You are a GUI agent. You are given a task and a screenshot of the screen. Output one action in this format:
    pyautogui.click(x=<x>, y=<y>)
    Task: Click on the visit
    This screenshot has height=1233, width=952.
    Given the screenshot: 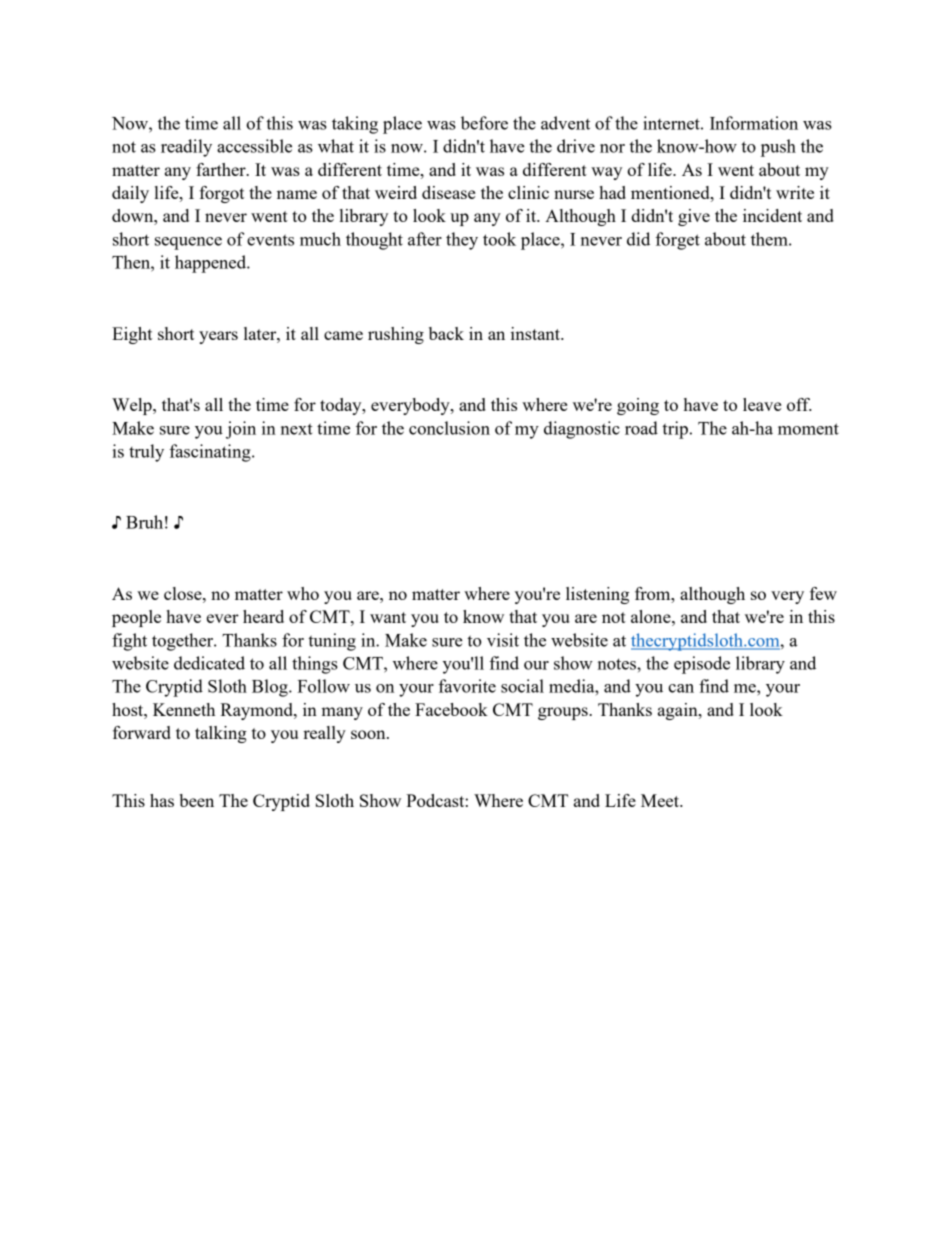 What is the action you would take?
    pyautogui.click(x=503, y=640)
